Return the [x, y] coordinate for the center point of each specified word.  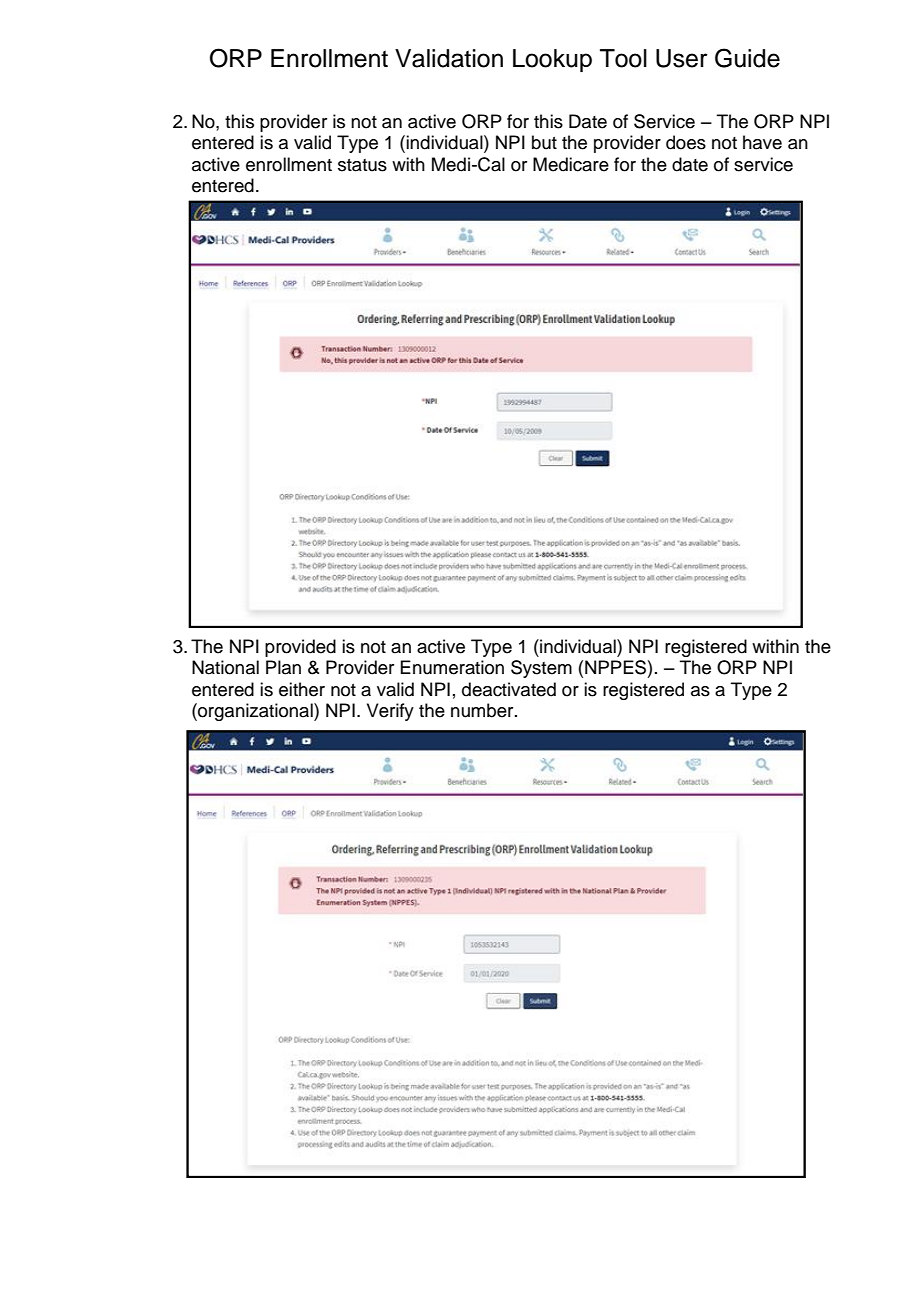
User [682, 58]
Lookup [552, 60]
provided [300, 648]
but [544, 142]
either [302, 689]
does [686, 142]
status [362, 165]
